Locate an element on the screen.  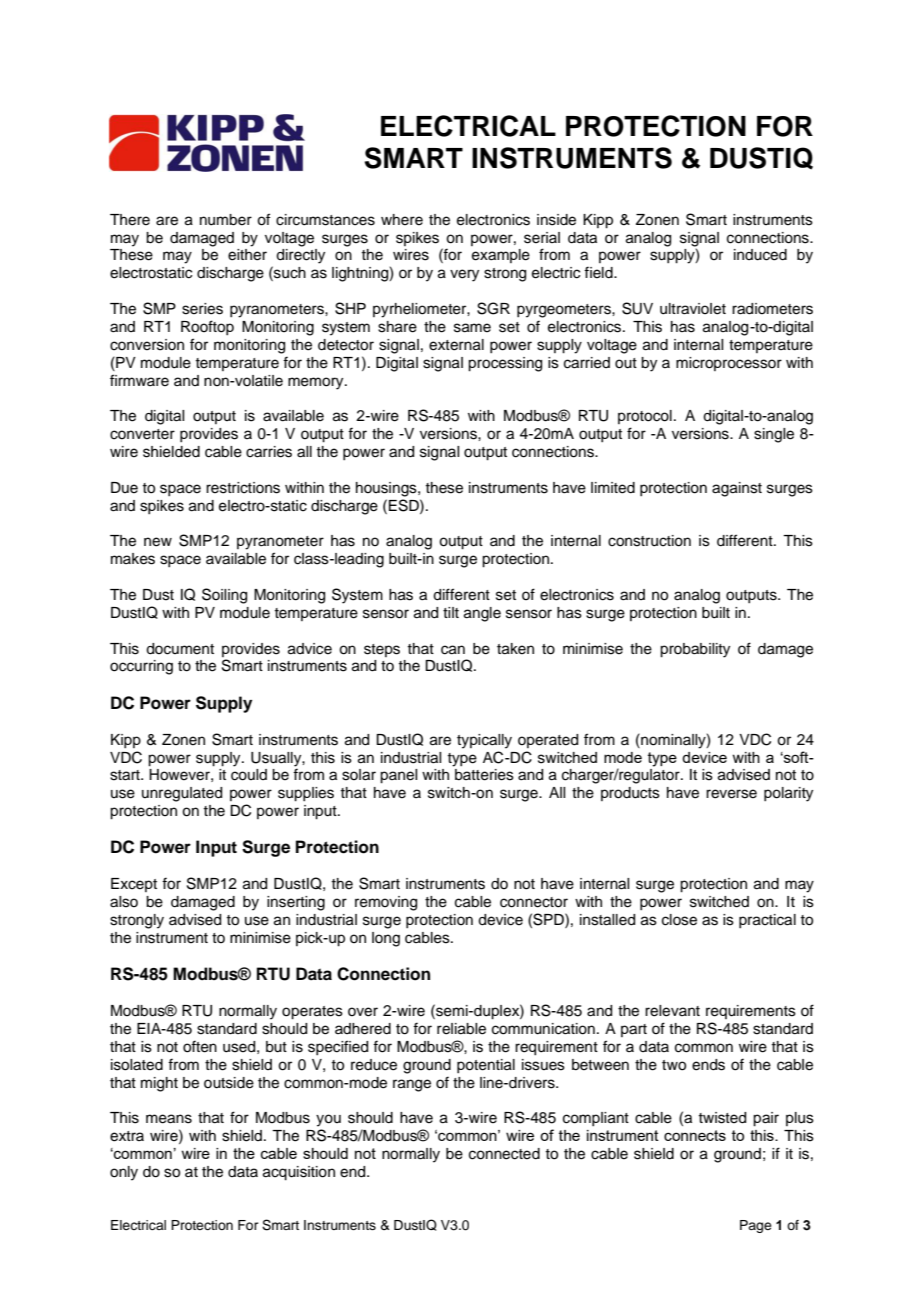
typically is located at coordinates (484, 741).
